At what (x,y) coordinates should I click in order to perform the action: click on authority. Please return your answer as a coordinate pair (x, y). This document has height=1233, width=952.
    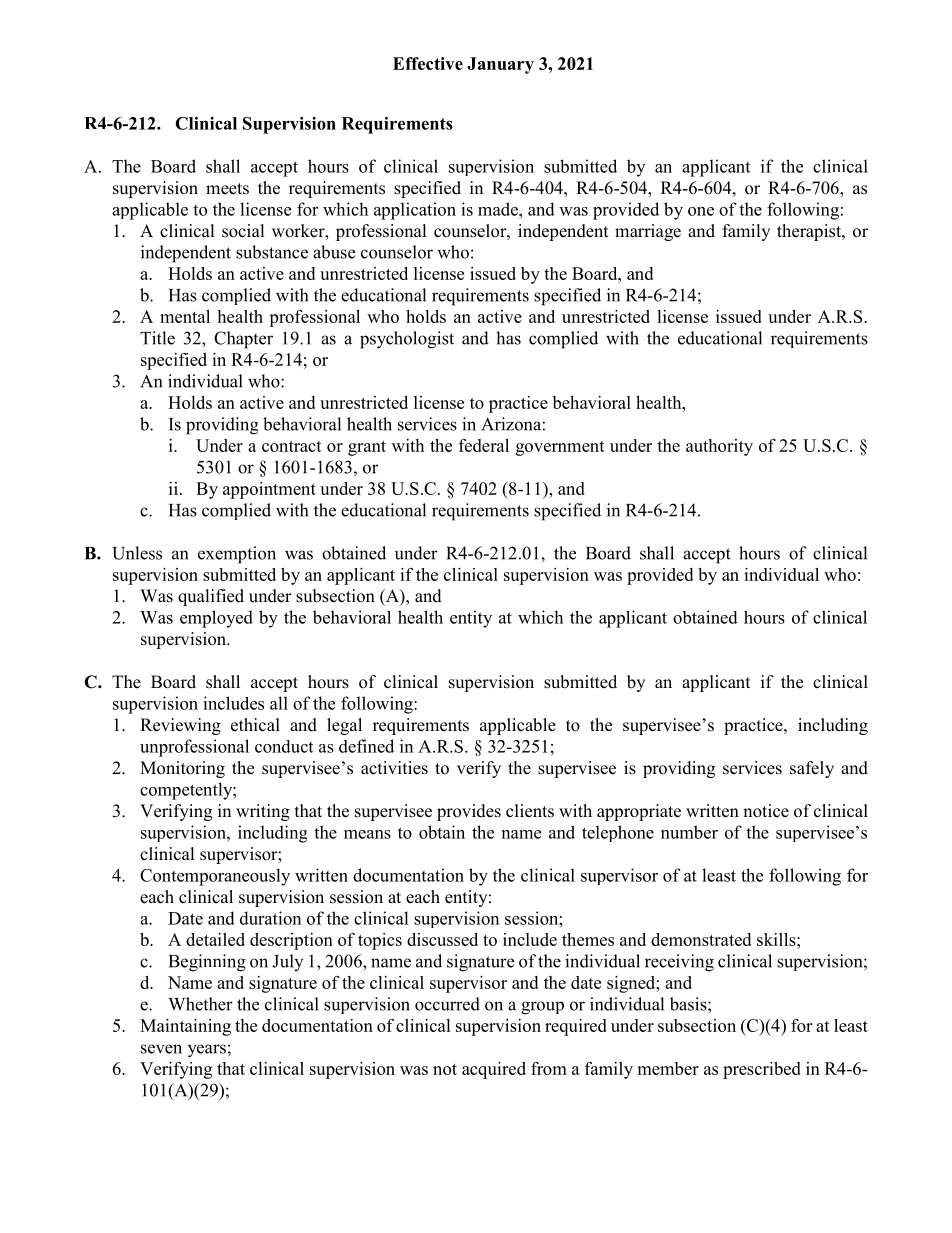
    Looking at the image, I should click on (719, 447).
